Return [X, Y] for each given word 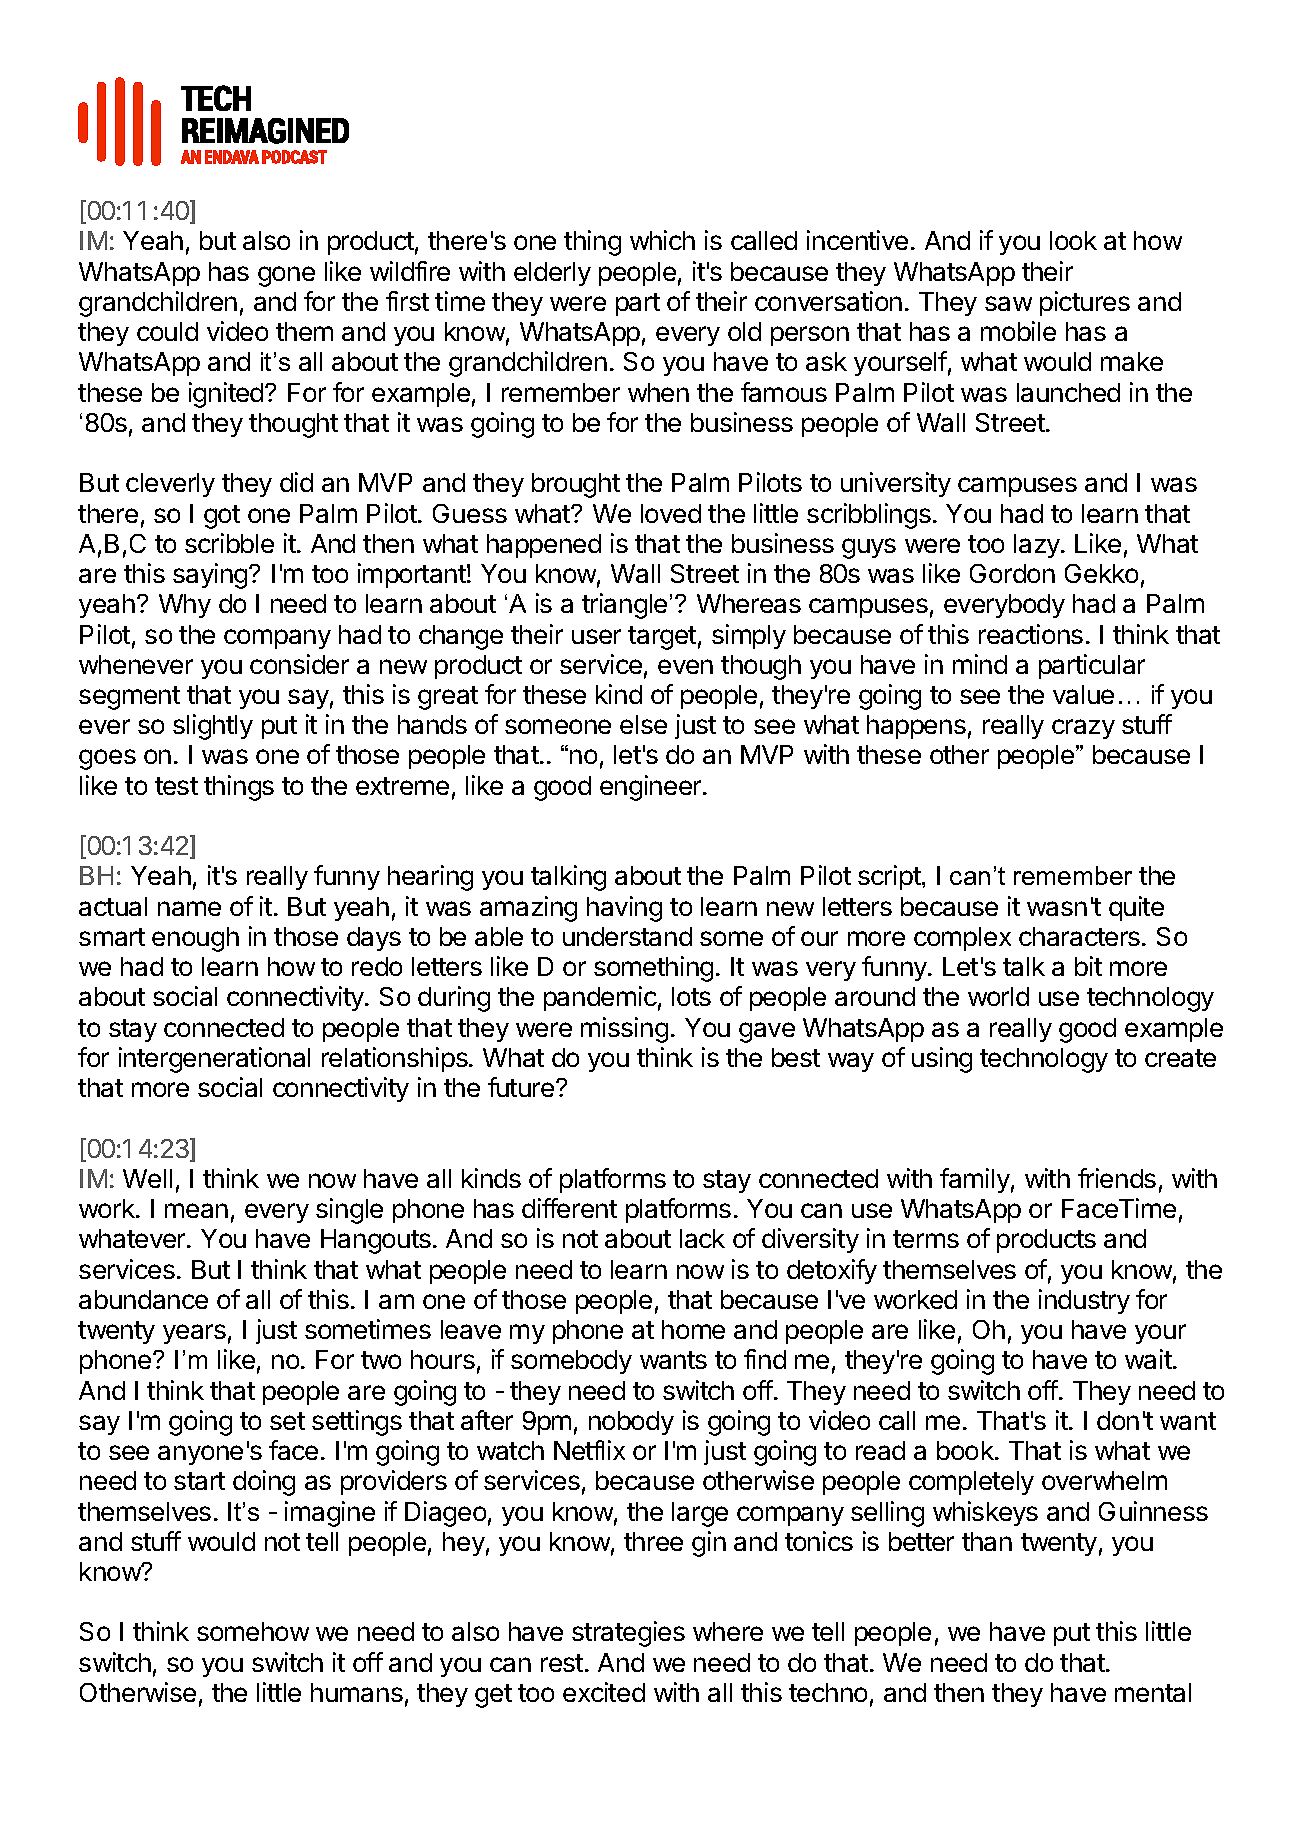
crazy [1083, 729]
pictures [1085, 303]
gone [286, 276]
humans [357, 1692]
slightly [213, 727]
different [569, 1208]
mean [196, 1210]
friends [1117, 1178]
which [662, 240]
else [643, 724]
